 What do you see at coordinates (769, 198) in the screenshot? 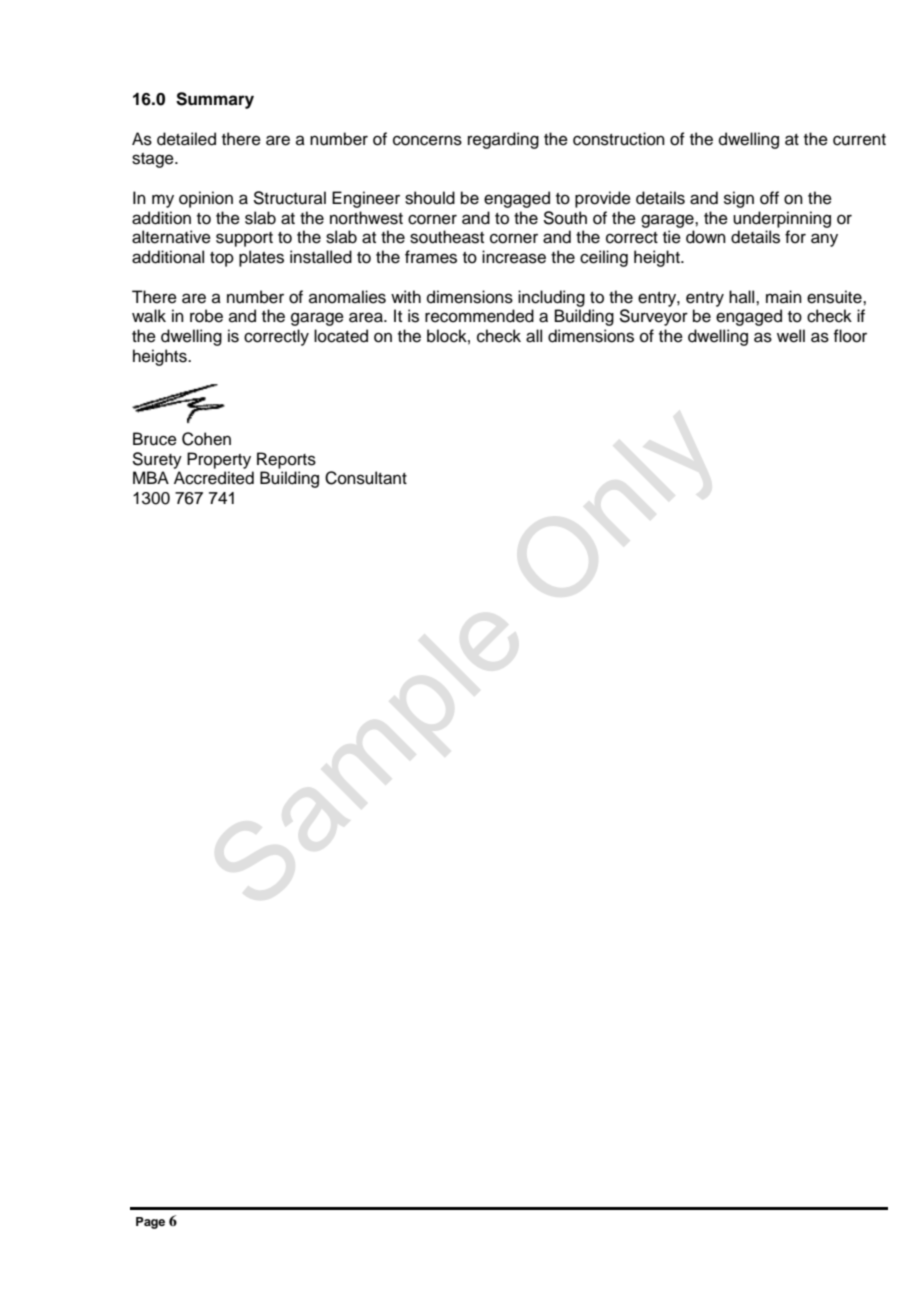
I see `off` at bounding box center [769, 198].
